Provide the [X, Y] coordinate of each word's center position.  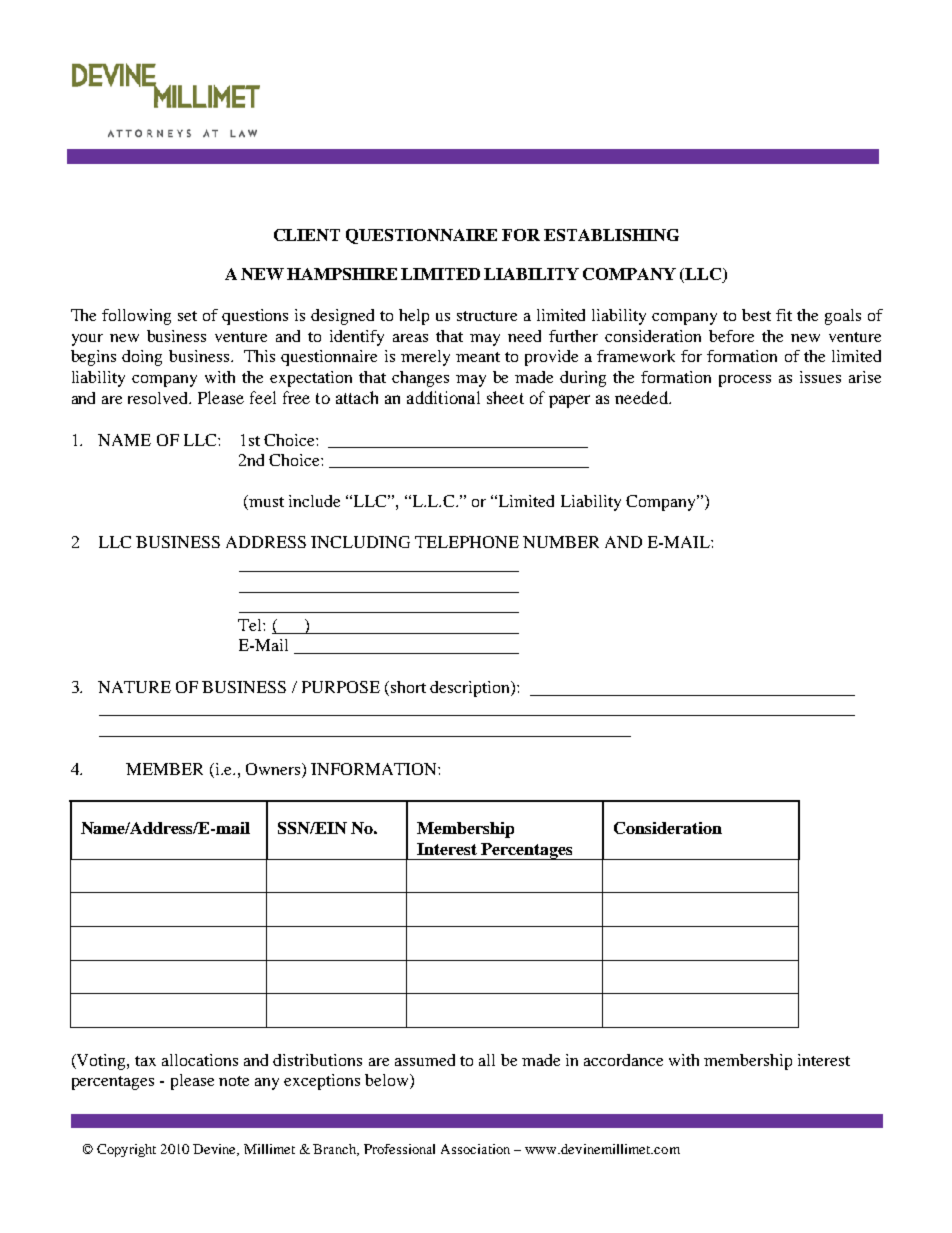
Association [475, 1149]
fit [784, 315]
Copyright [126, 1150]
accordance [623, 1060]
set [187, 316]
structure [487, 316]
